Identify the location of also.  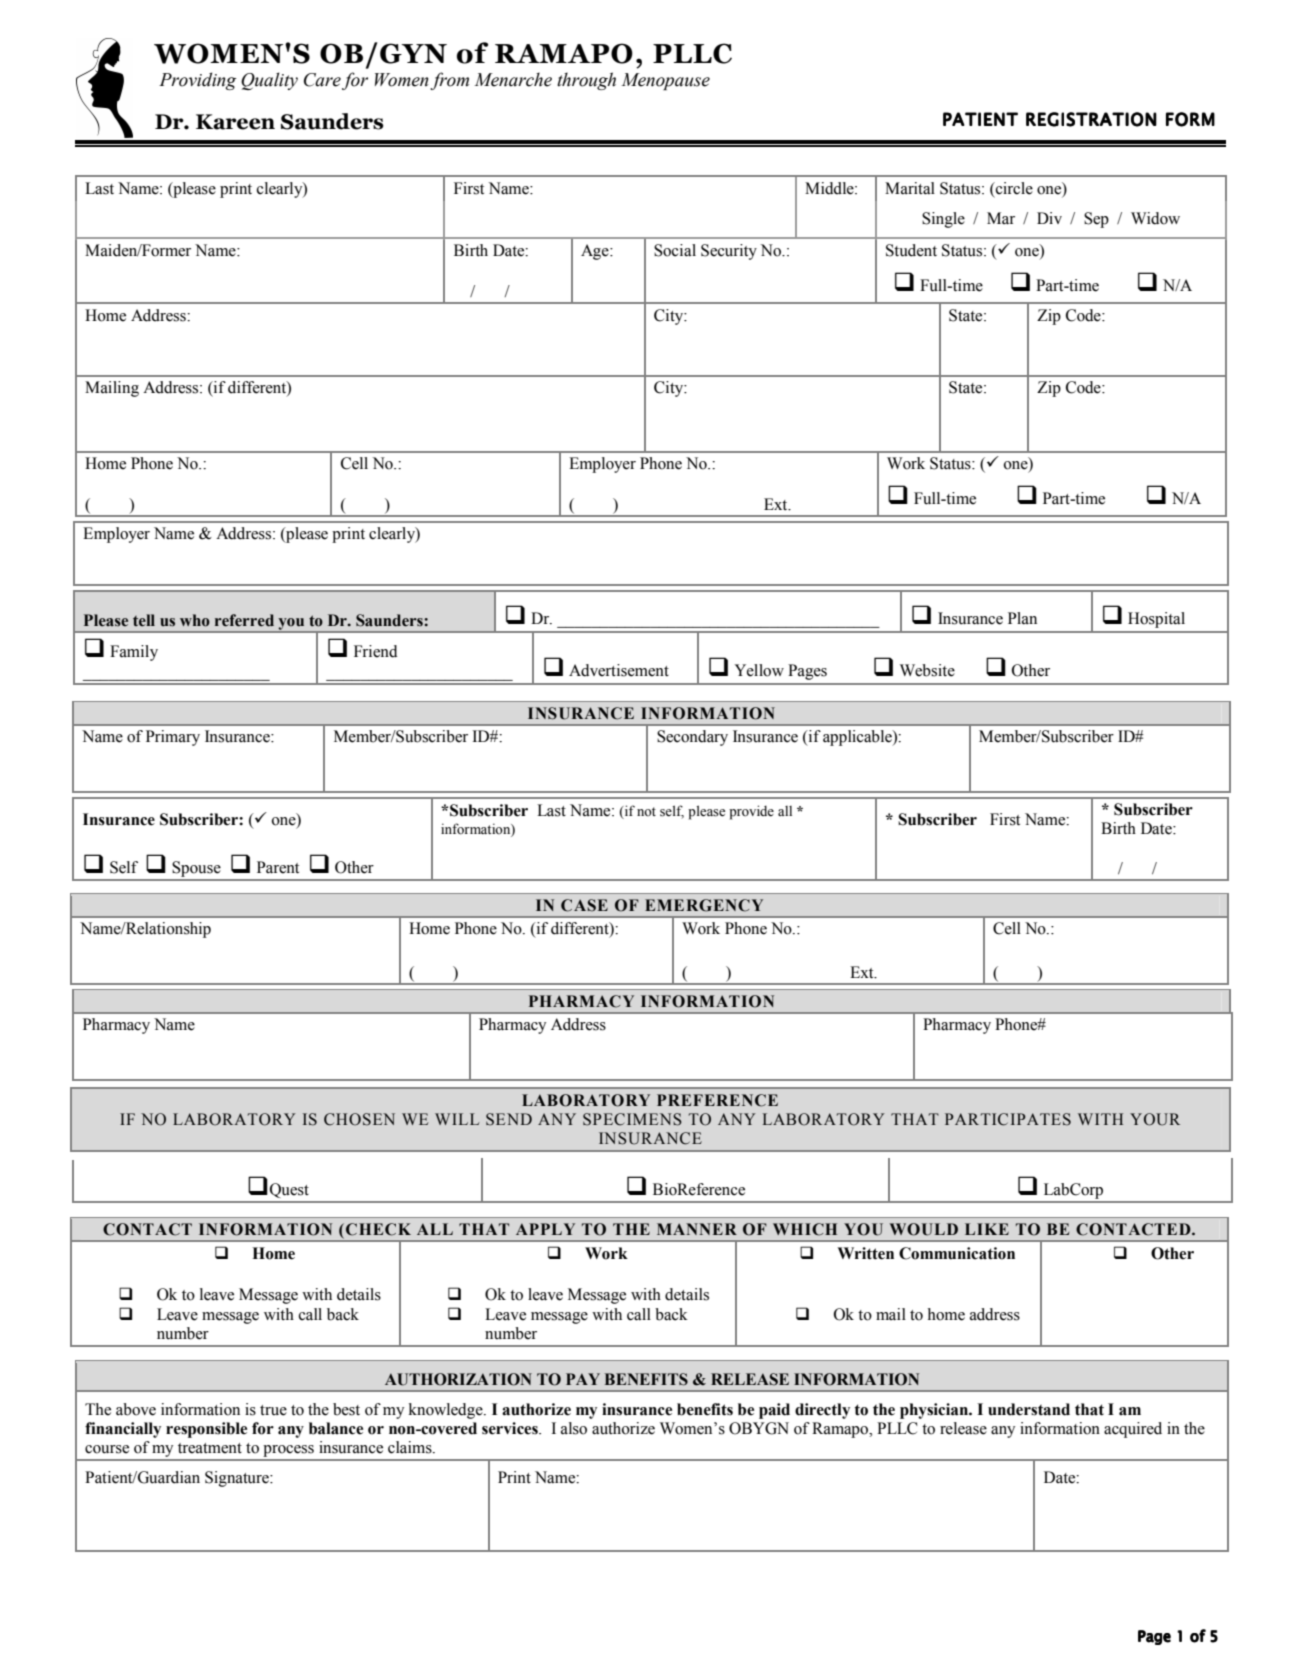
(574, 1428).
